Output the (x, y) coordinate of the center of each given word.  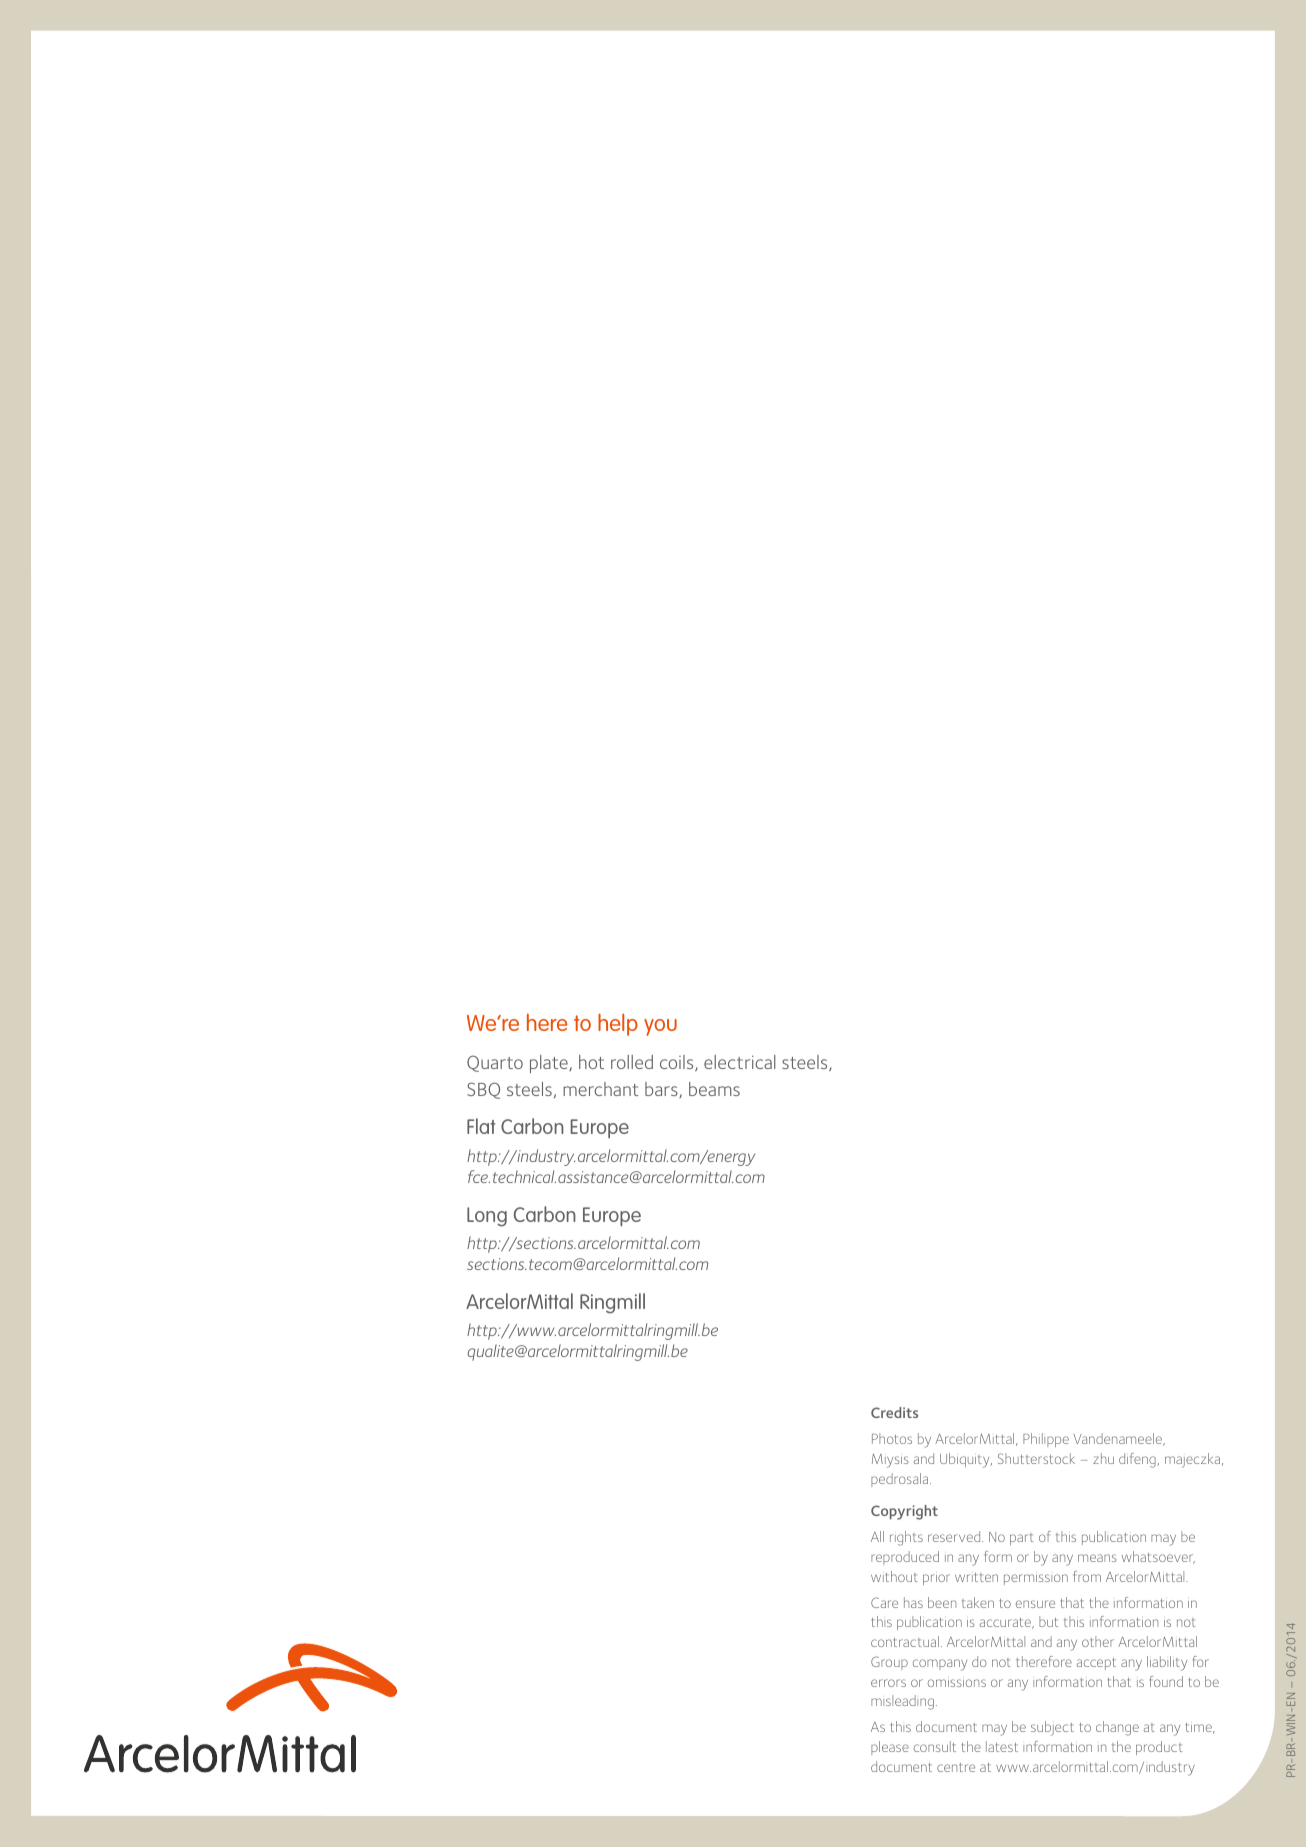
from (1087, 1576)
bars (662, 1090)
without (894, 1576)
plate (550, 1064)
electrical (740, 1062)
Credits (894, 1412)
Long (487, 1217)
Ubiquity (966, 1460)
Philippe (1046, 1440)
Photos (892, 1438)
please (890, 1748)
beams (714, 1089)
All (877, 1536)
